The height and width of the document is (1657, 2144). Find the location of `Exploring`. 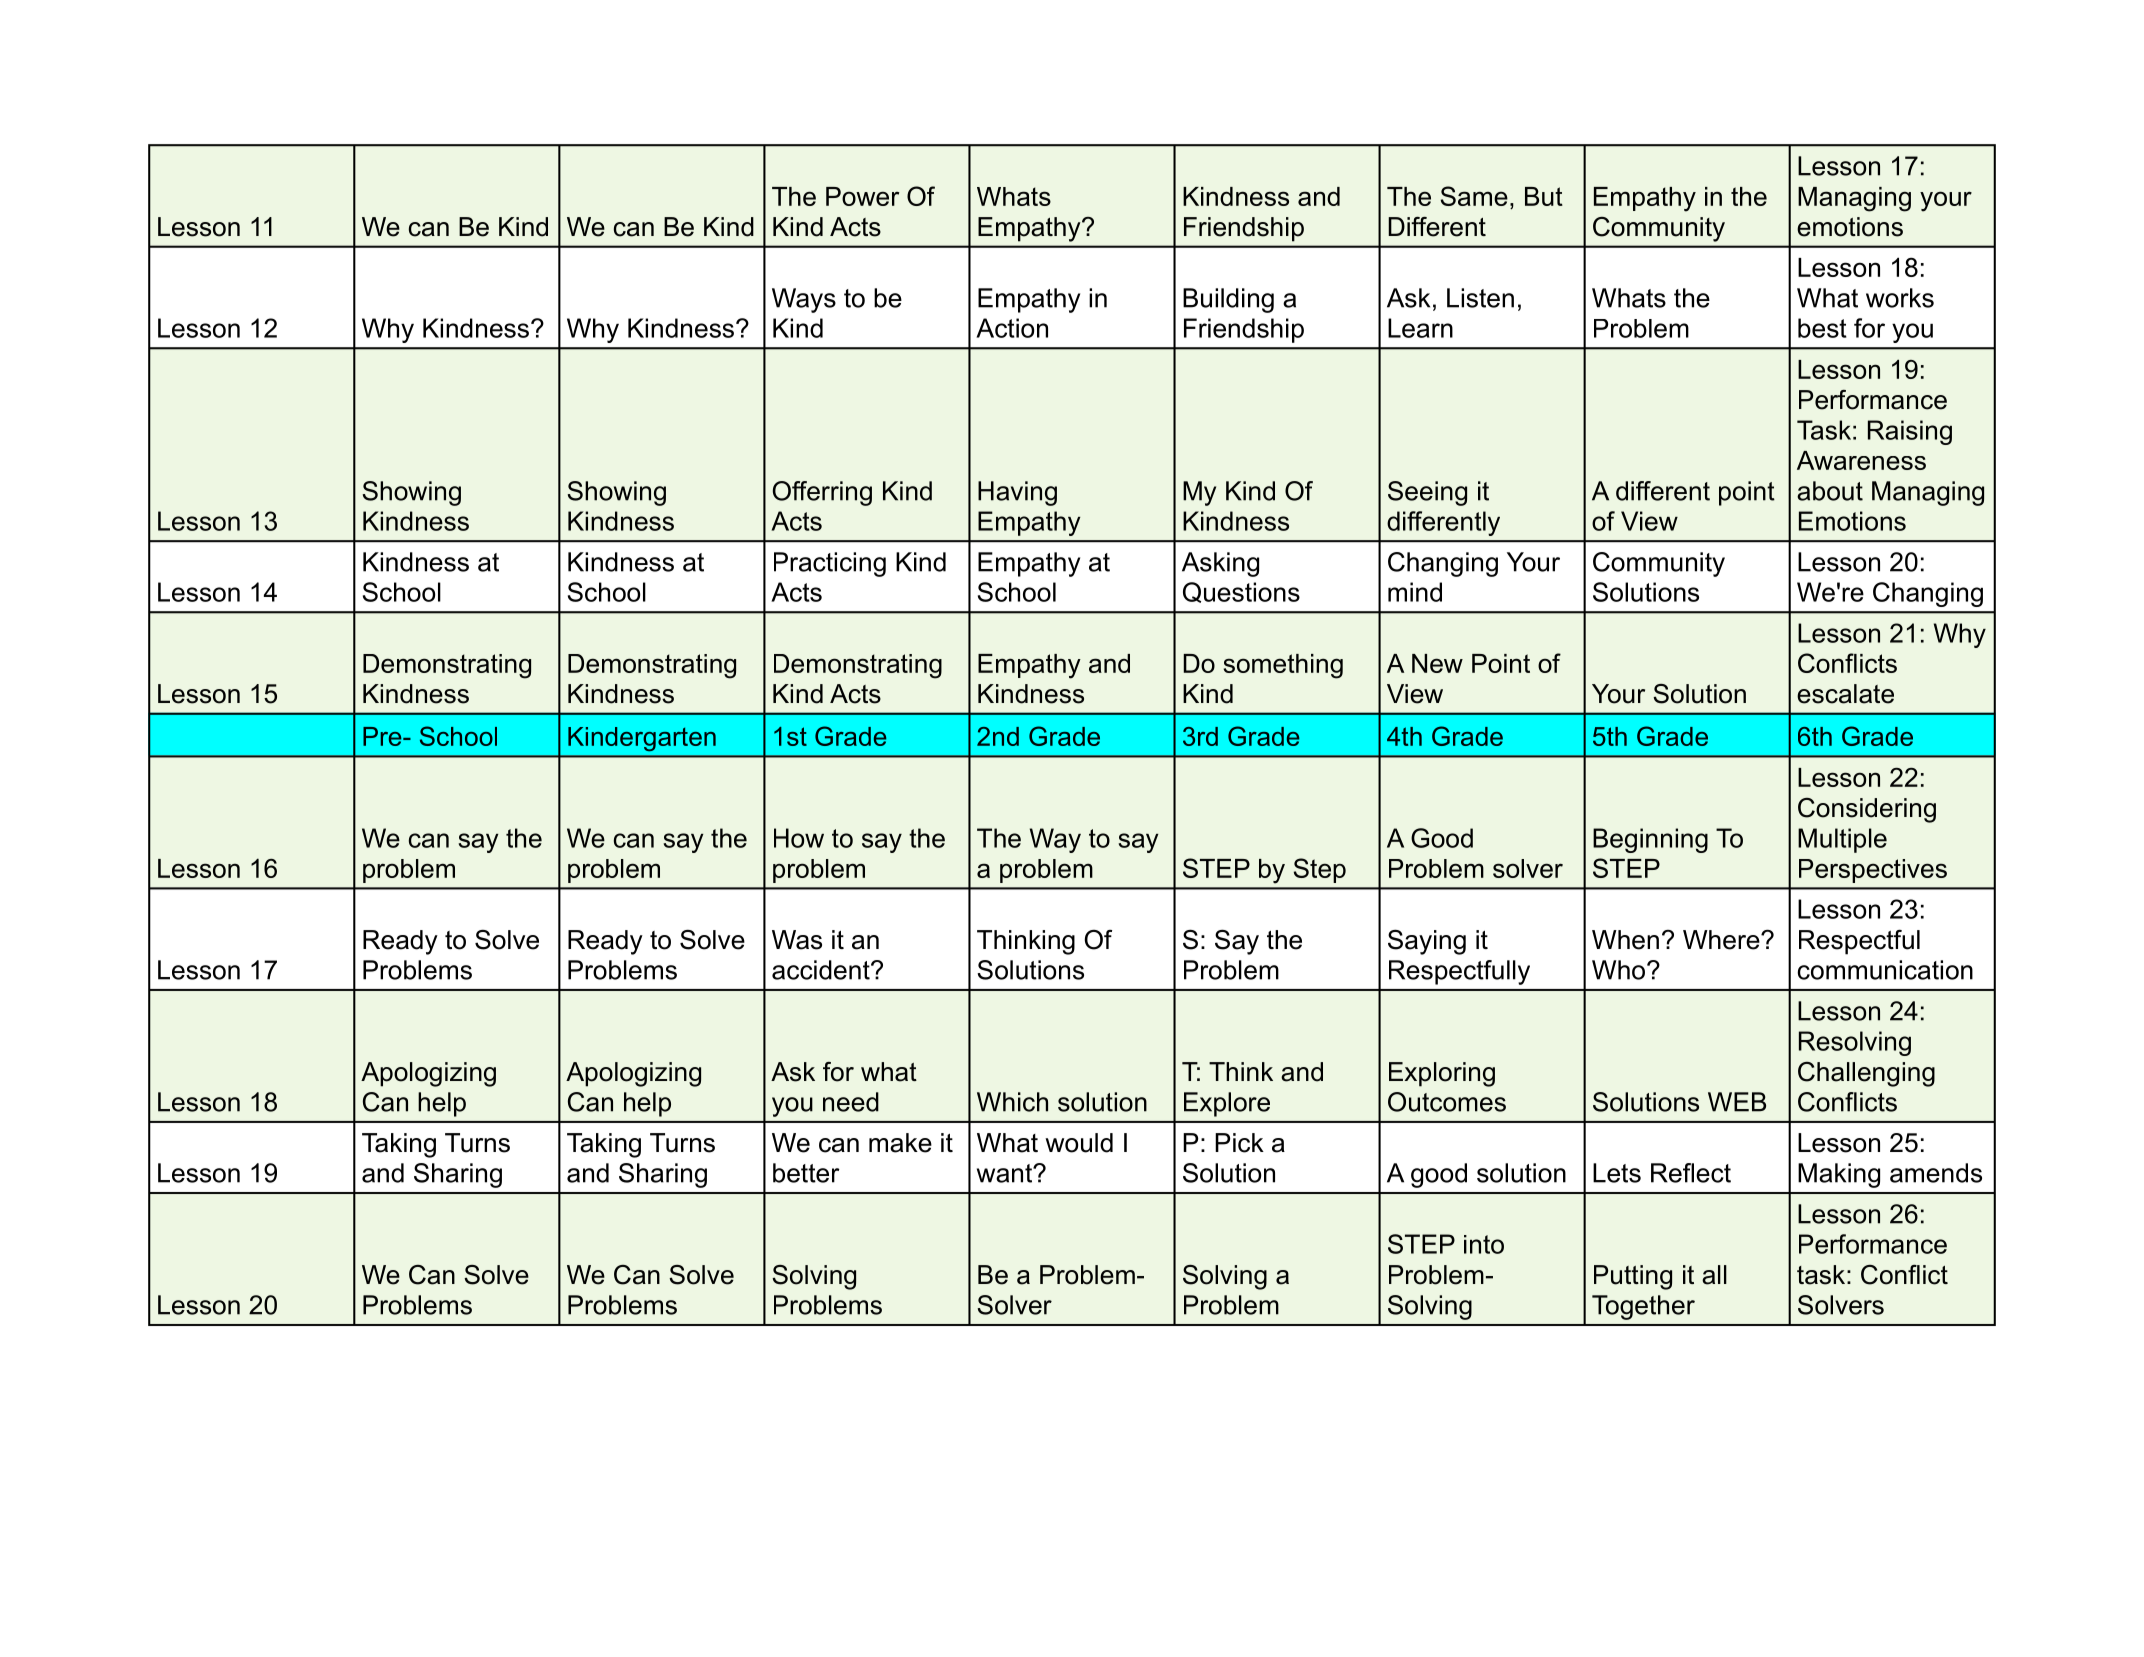

Exploring is located at coordinates (1442, 1074).
